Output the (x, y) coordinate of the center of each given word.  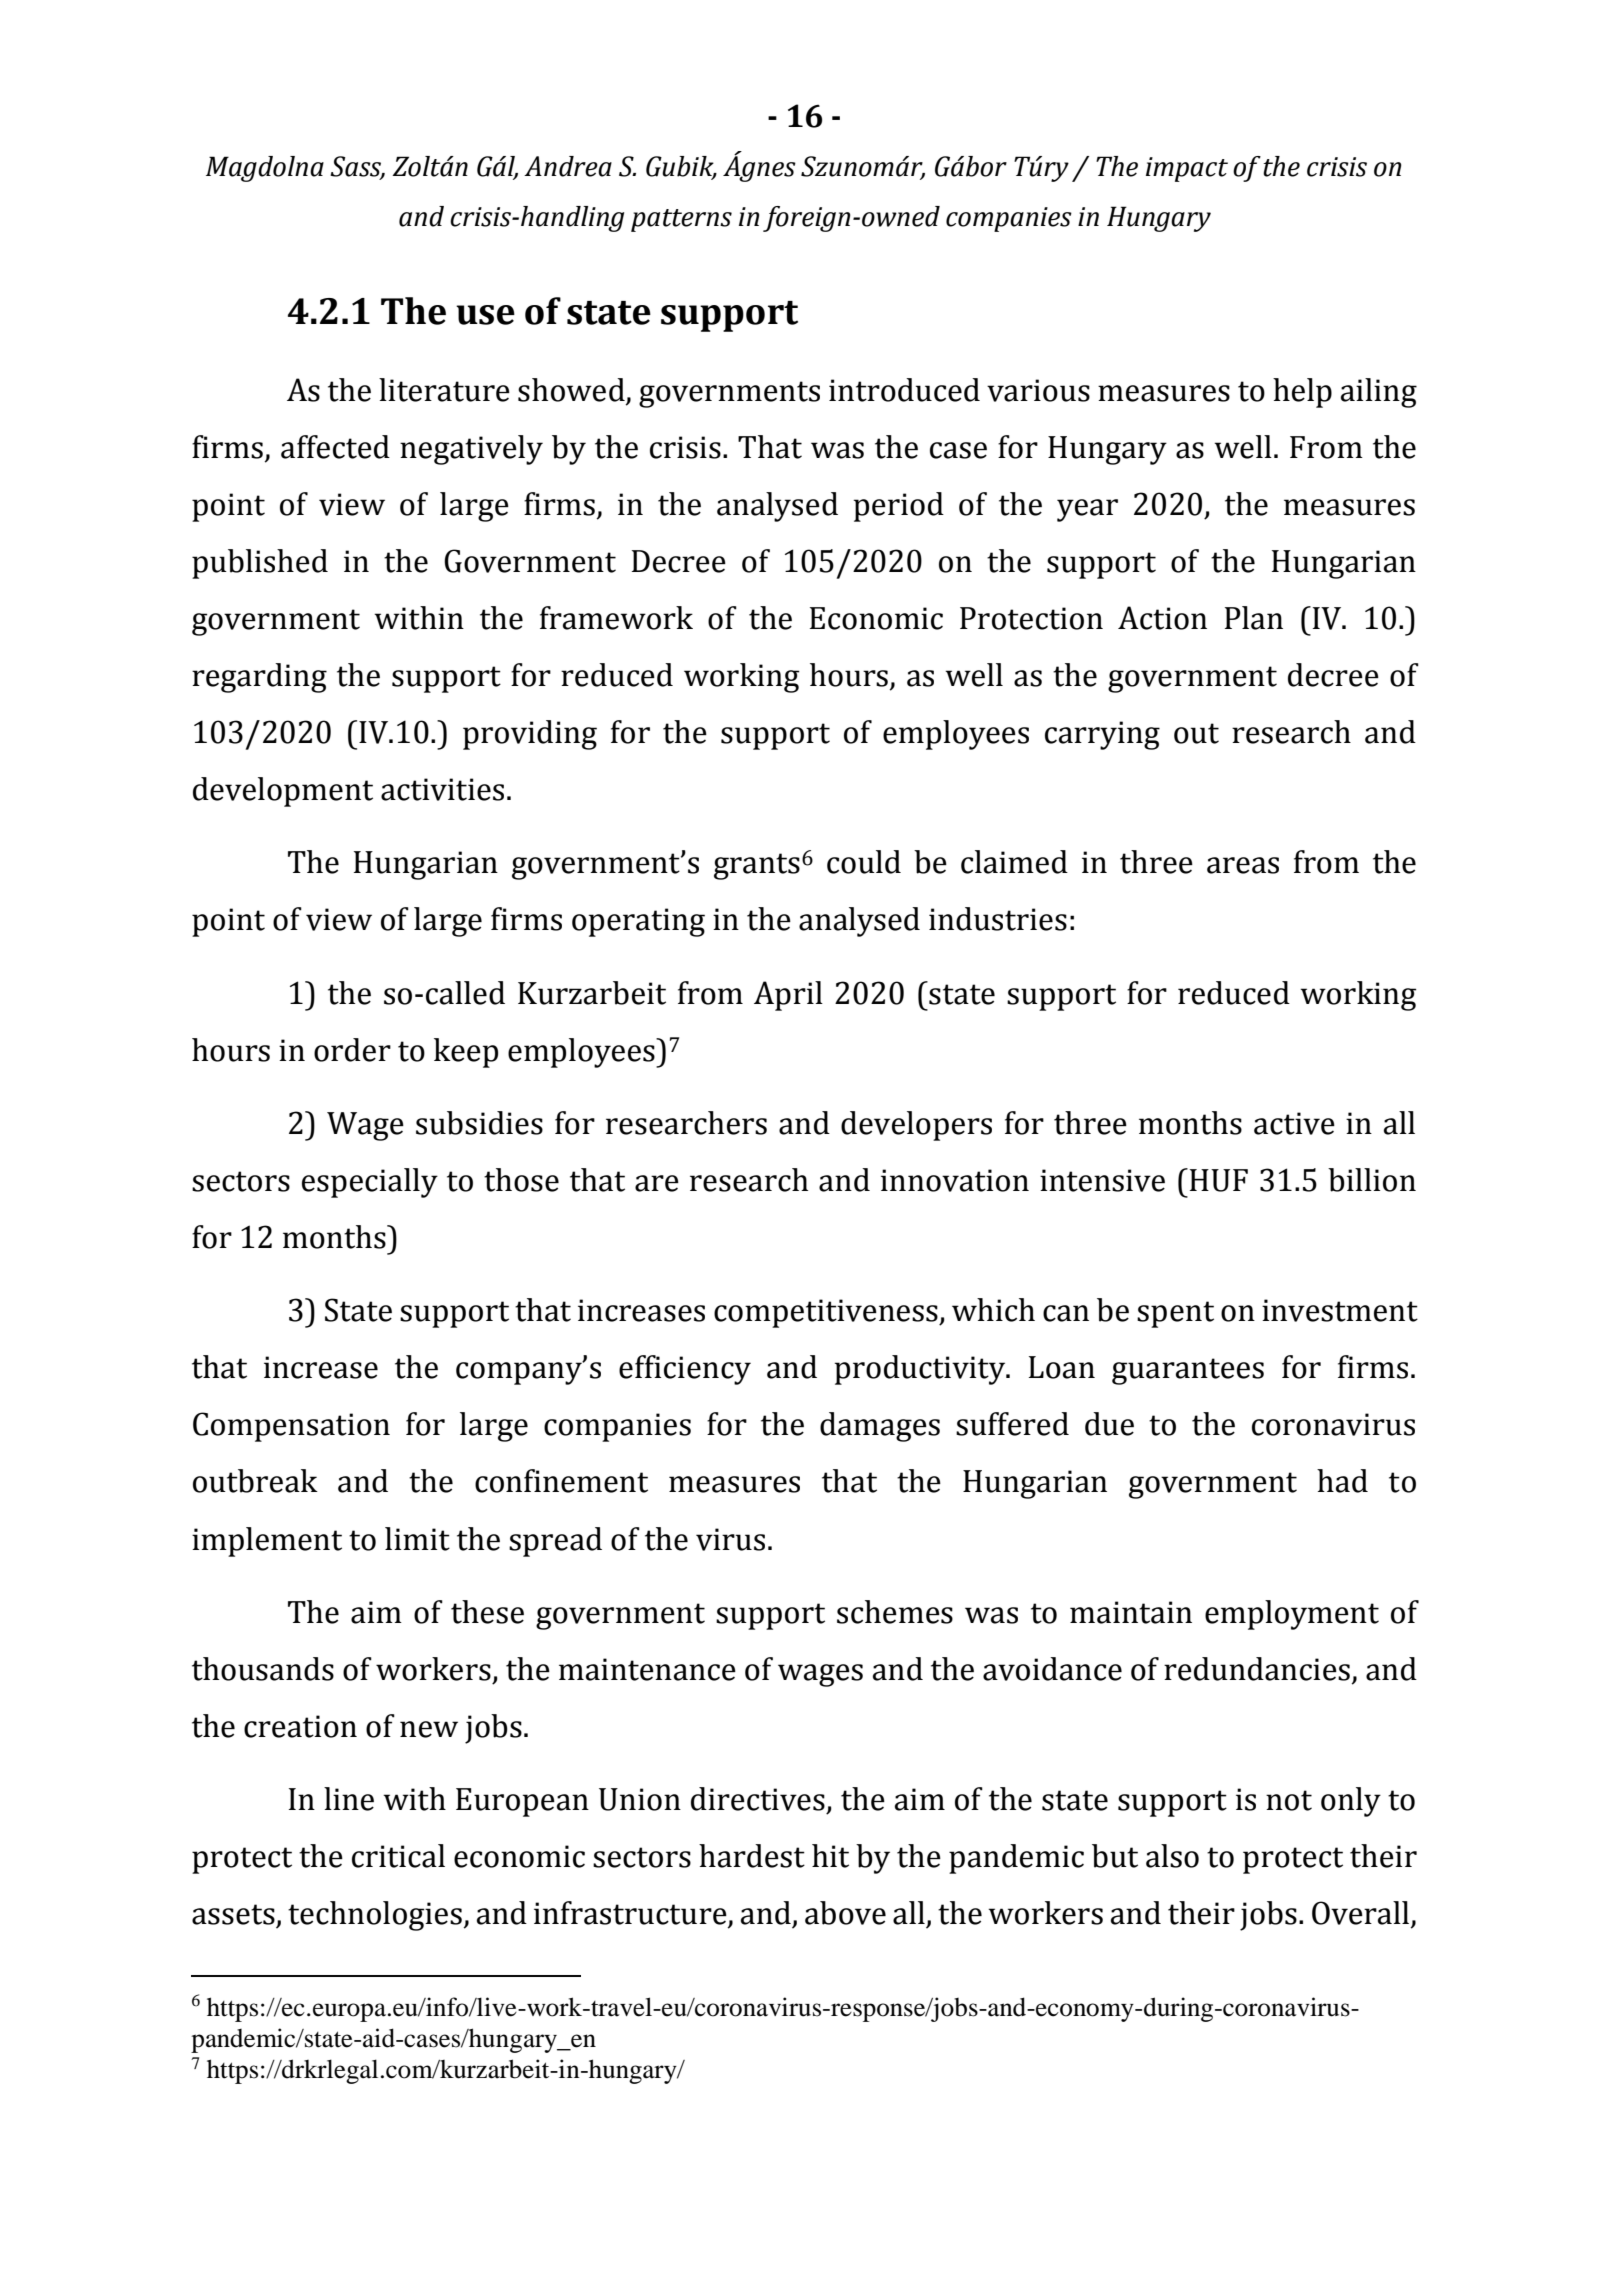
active (1294, 1123)
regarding (259, 678)
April (788, 996)
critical (398, 1856)
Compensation (291, 1427)
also (1172, 1856)
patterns (681, 220)
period (899, 507)
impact (1187, 169)
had (1342, 1481)
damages (880, 1427)
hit (830, 1856)
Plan (1254, 618)
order (352, 1050)
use (485, 315)
